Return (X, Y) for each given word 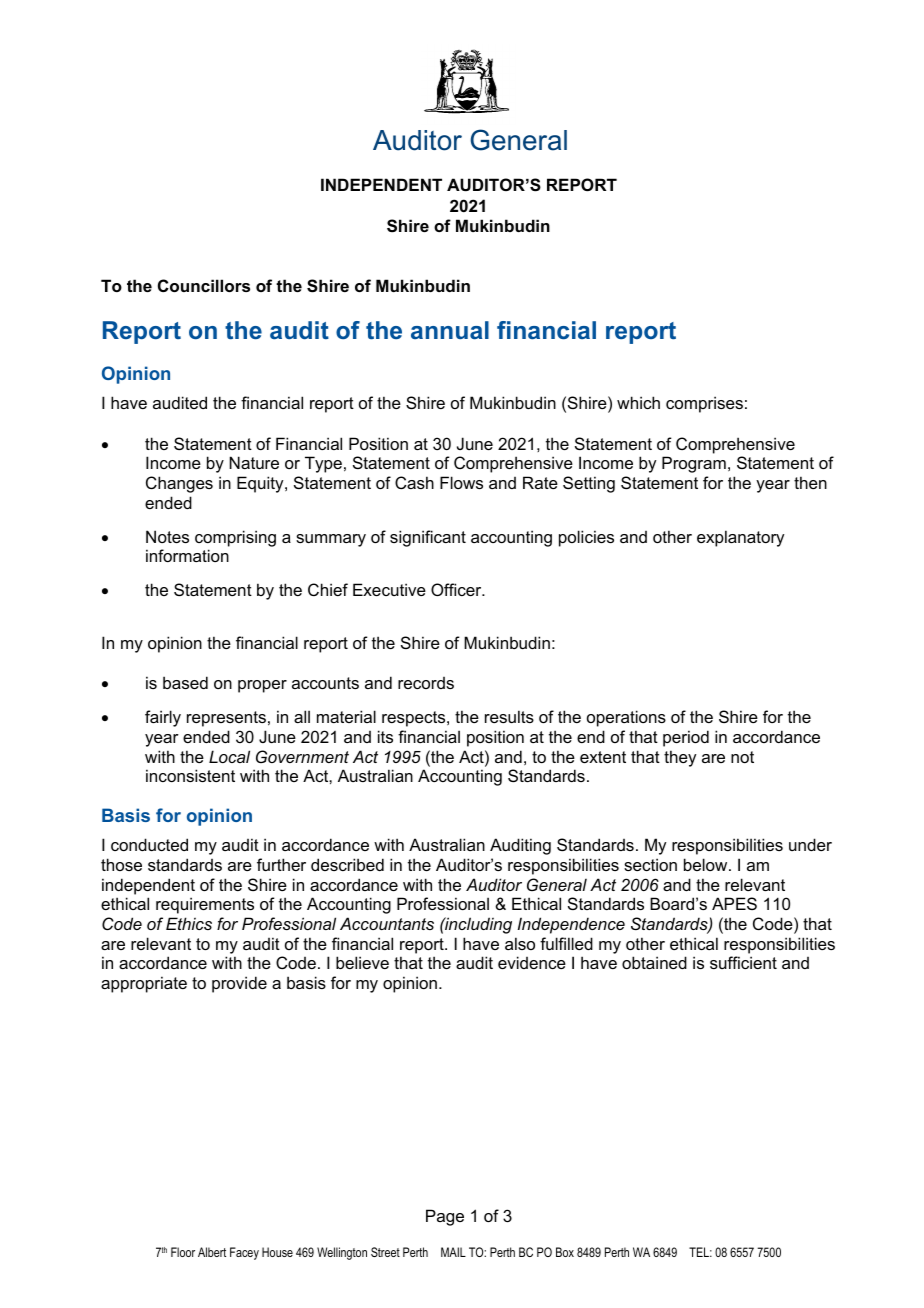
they (680, 758)
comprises (704, 404)
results (509, 716)
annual (450, 330)
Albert (212, 1252)
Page (445, 1217)
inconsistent (190, 775)
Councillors (204, 285)
